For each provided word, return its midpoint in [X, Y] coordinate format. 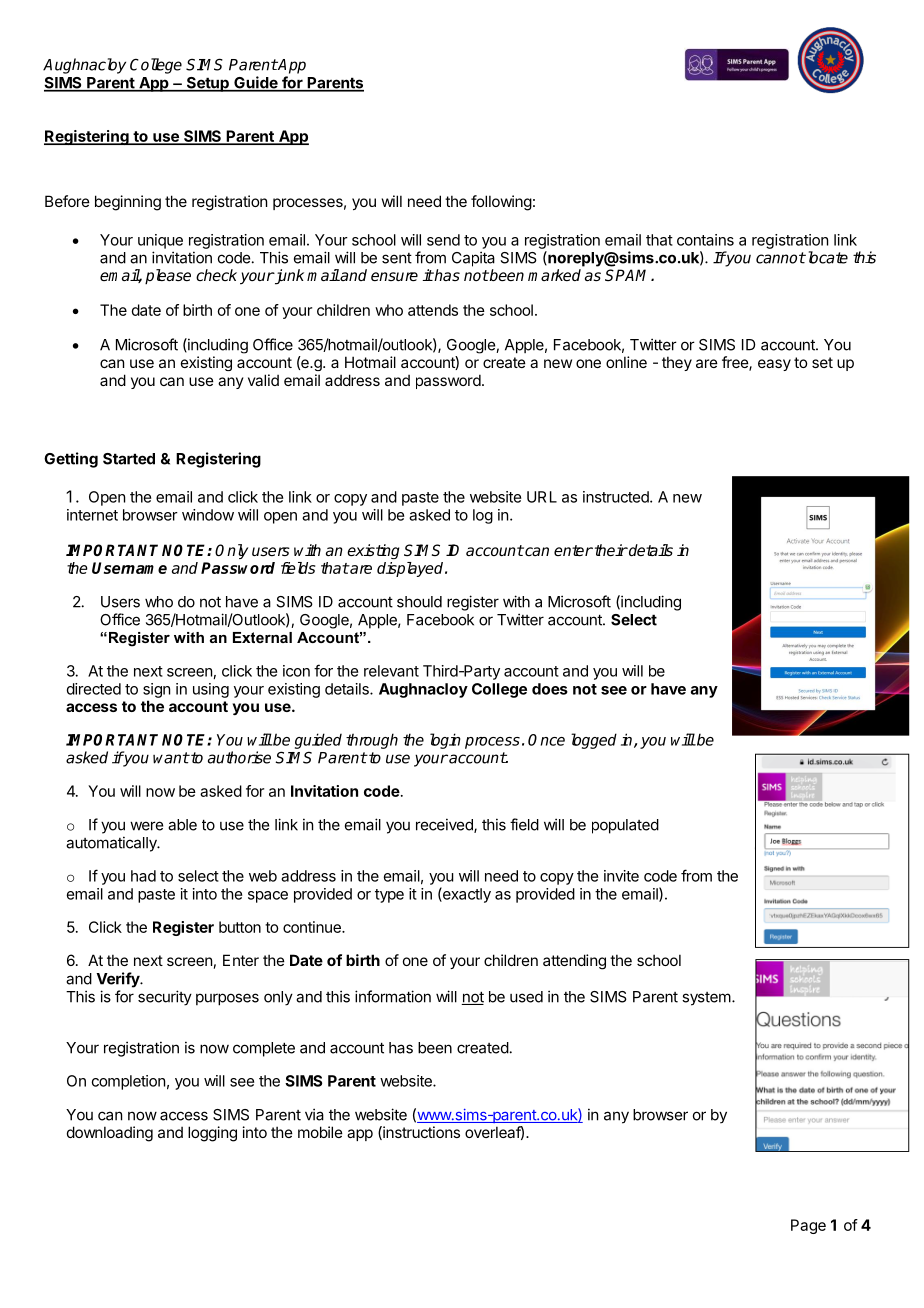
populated [625, 826]
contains [705, 240]
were [146, 826]
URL [542, 497]
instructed [617, 497]
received [445, 825]
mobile [320, 1132]
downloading [110, 1134]
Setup [207, 84]
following [501, 203]
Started [129, 459]
